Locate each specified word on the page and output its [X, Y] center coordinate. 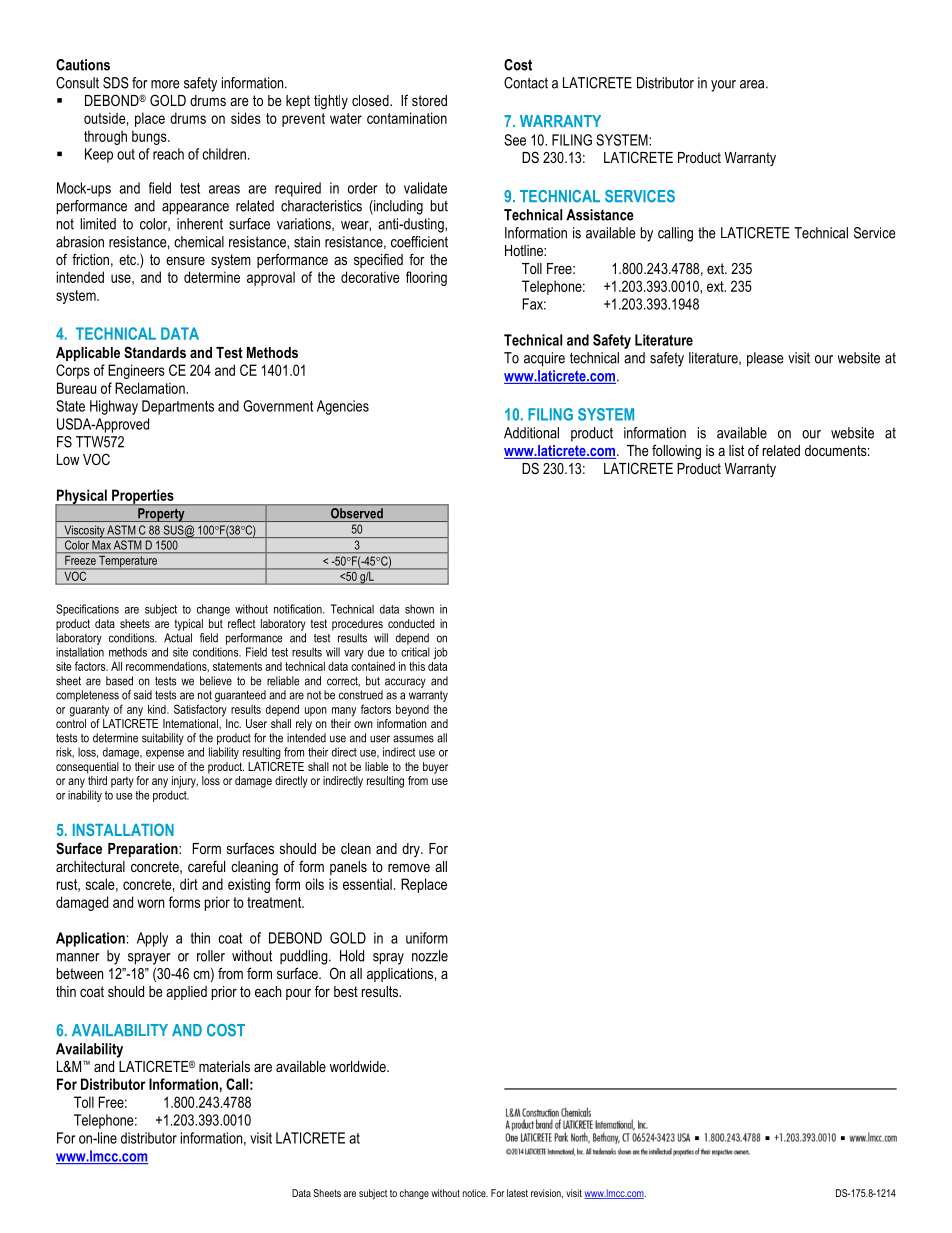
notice [475, 1193]
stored [429, 100]
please [765, 359]
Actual [178, 638]
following [676, 452]
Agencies [343, 407]
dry [412, 850]
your [723, 86]
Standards [155, 352]
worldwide [359, 1066]
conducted [411, 623]
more [165, 84]
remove [409, 868]
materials [224, 1066]
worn [150, 903]
